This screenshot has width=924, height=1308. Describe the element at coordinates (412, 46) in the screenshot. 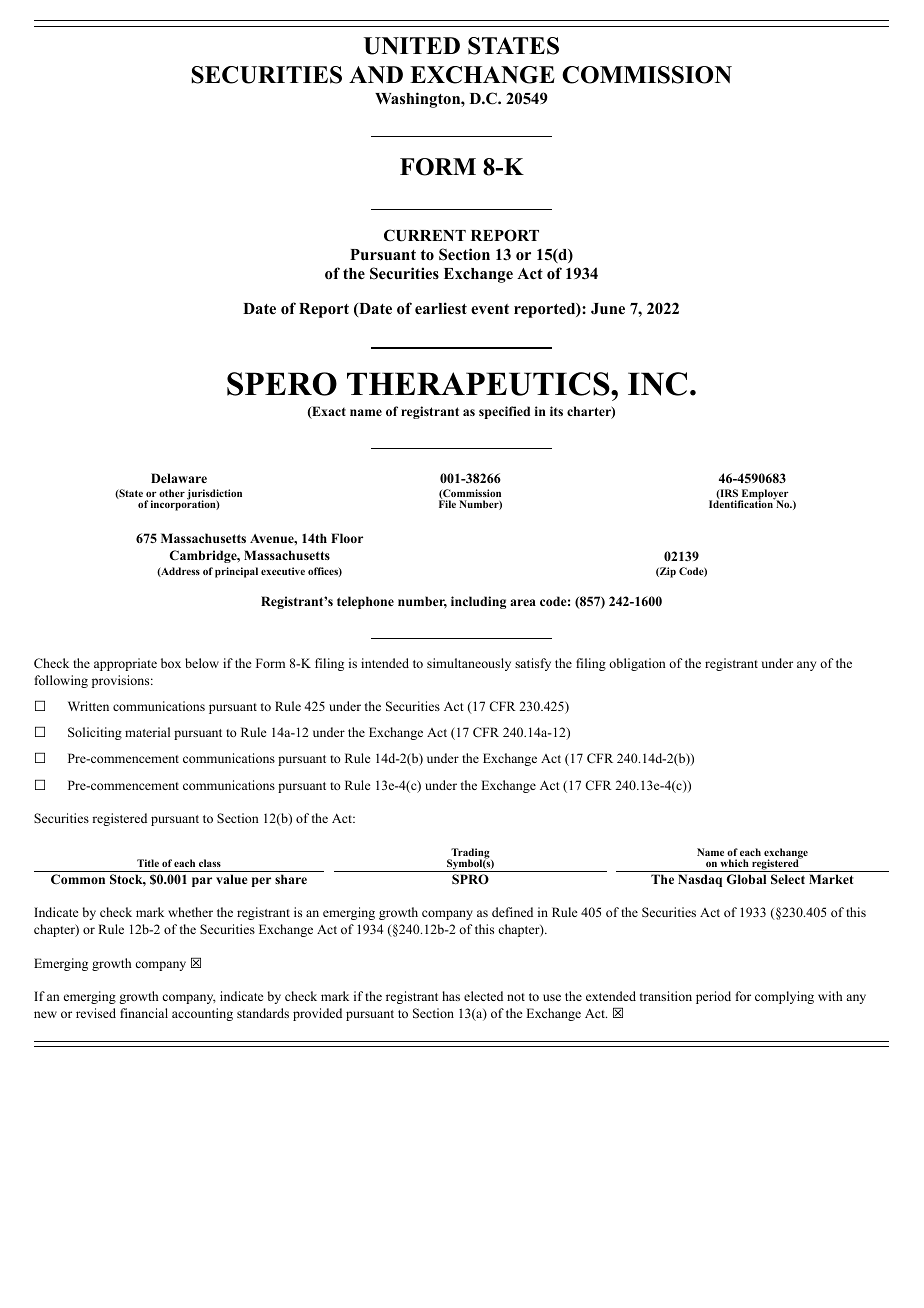

I see `UNITED` at that location.
